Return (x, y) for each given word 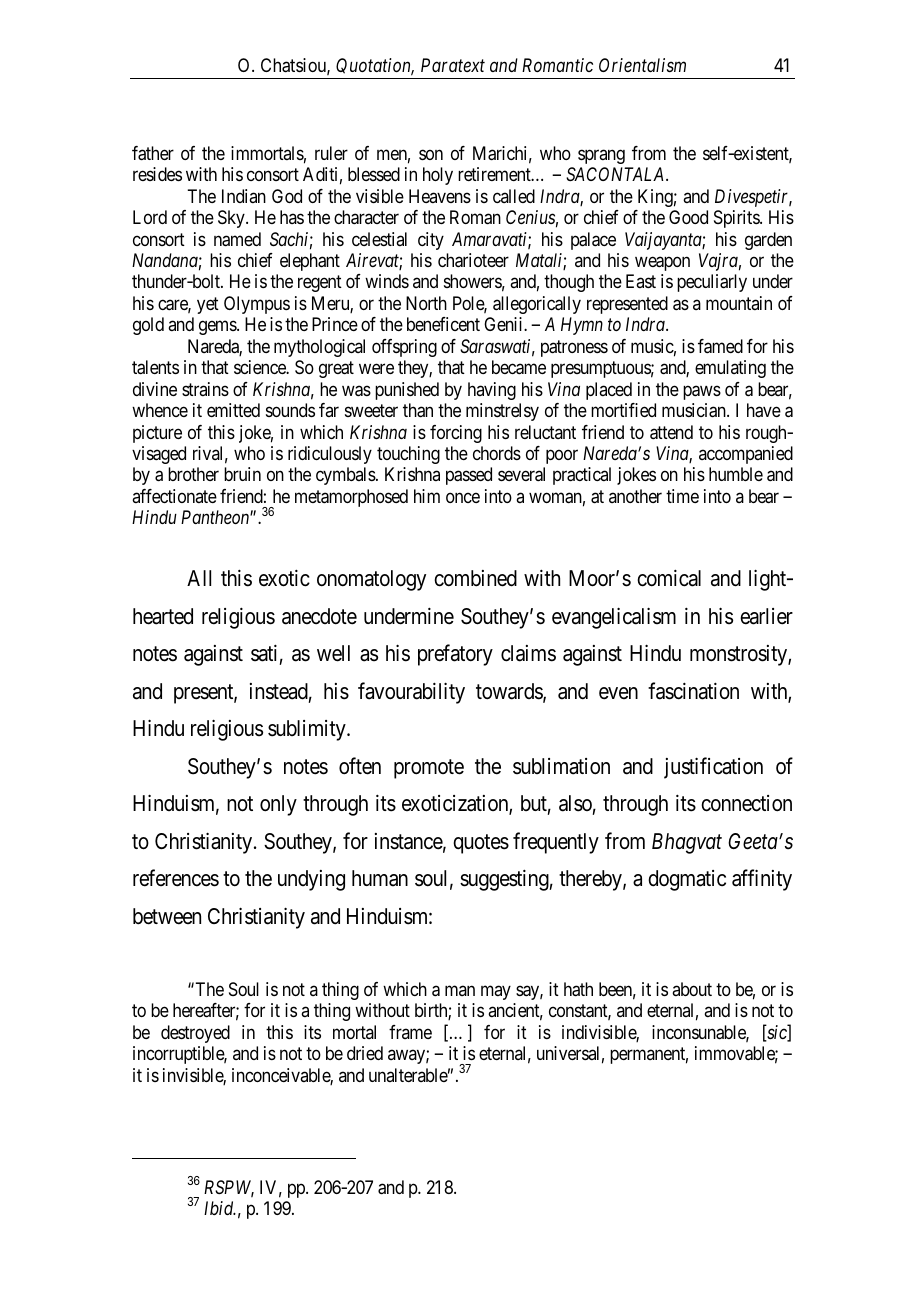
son (431, 154)
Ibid (220, 1208)
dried (365, 1053)
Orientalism (642, 65)
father (153, 153)
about (692, 989)
